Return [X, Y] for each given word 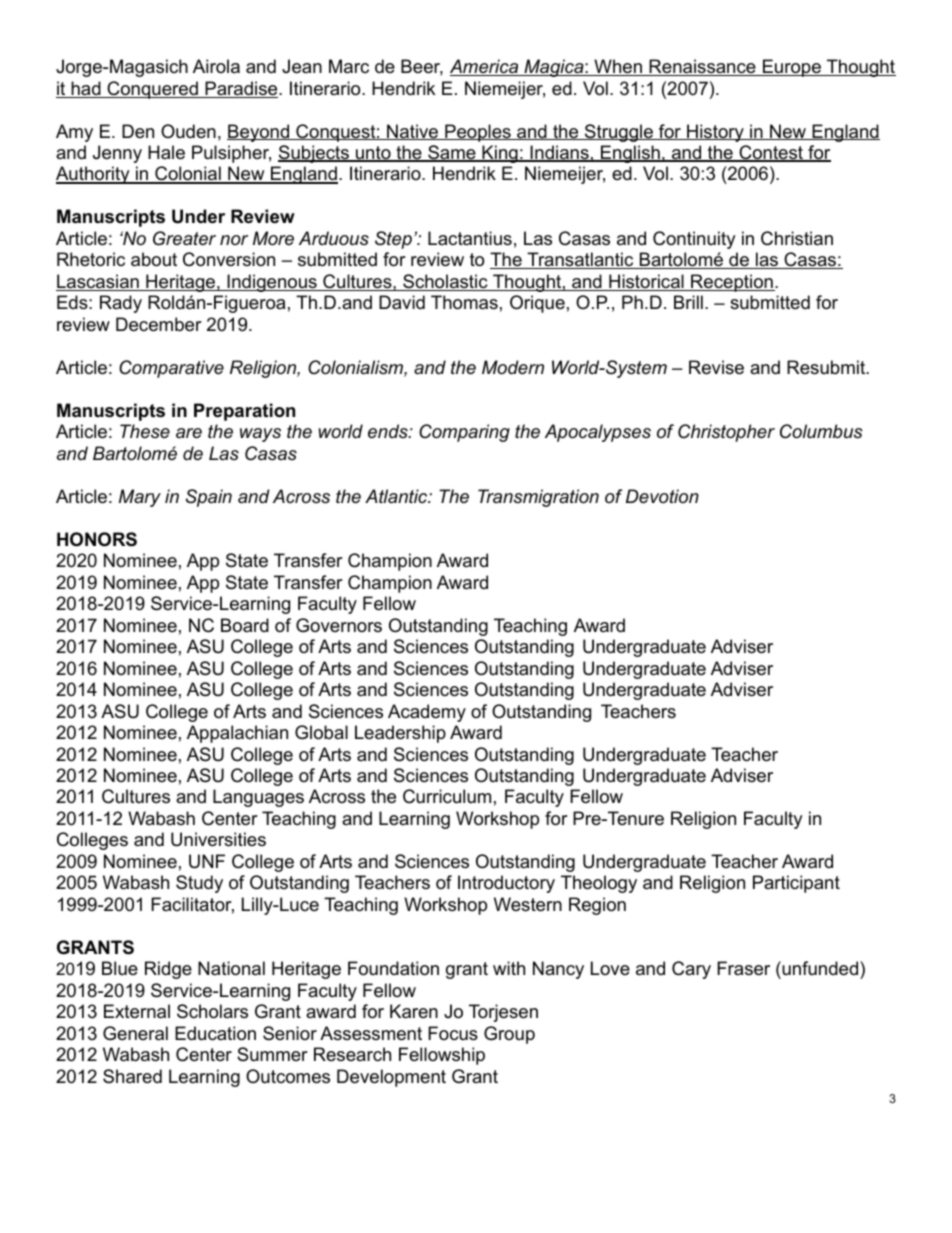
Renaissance [702, 67]
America [485, 67]
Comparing [464, 433]
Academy [427, 713]
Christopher [726, 433]
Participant [796, 884]
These [145, 431]
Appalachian [237, 734]
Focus [453, 1033]
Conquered [152, 90]
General [135, 1033]
